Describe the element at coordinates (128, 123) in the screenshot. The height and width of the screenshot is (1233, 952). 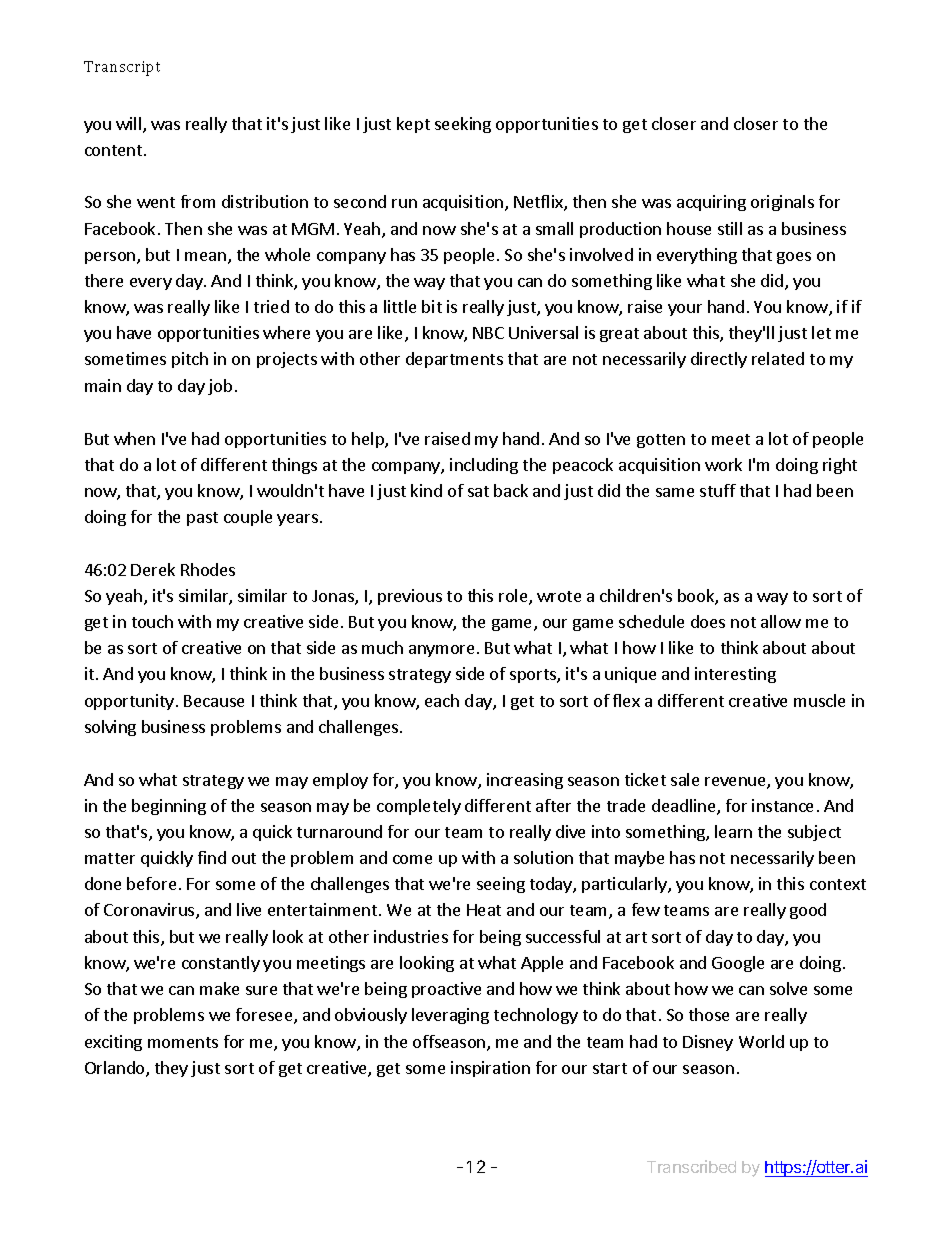
I see `will` at that location.
